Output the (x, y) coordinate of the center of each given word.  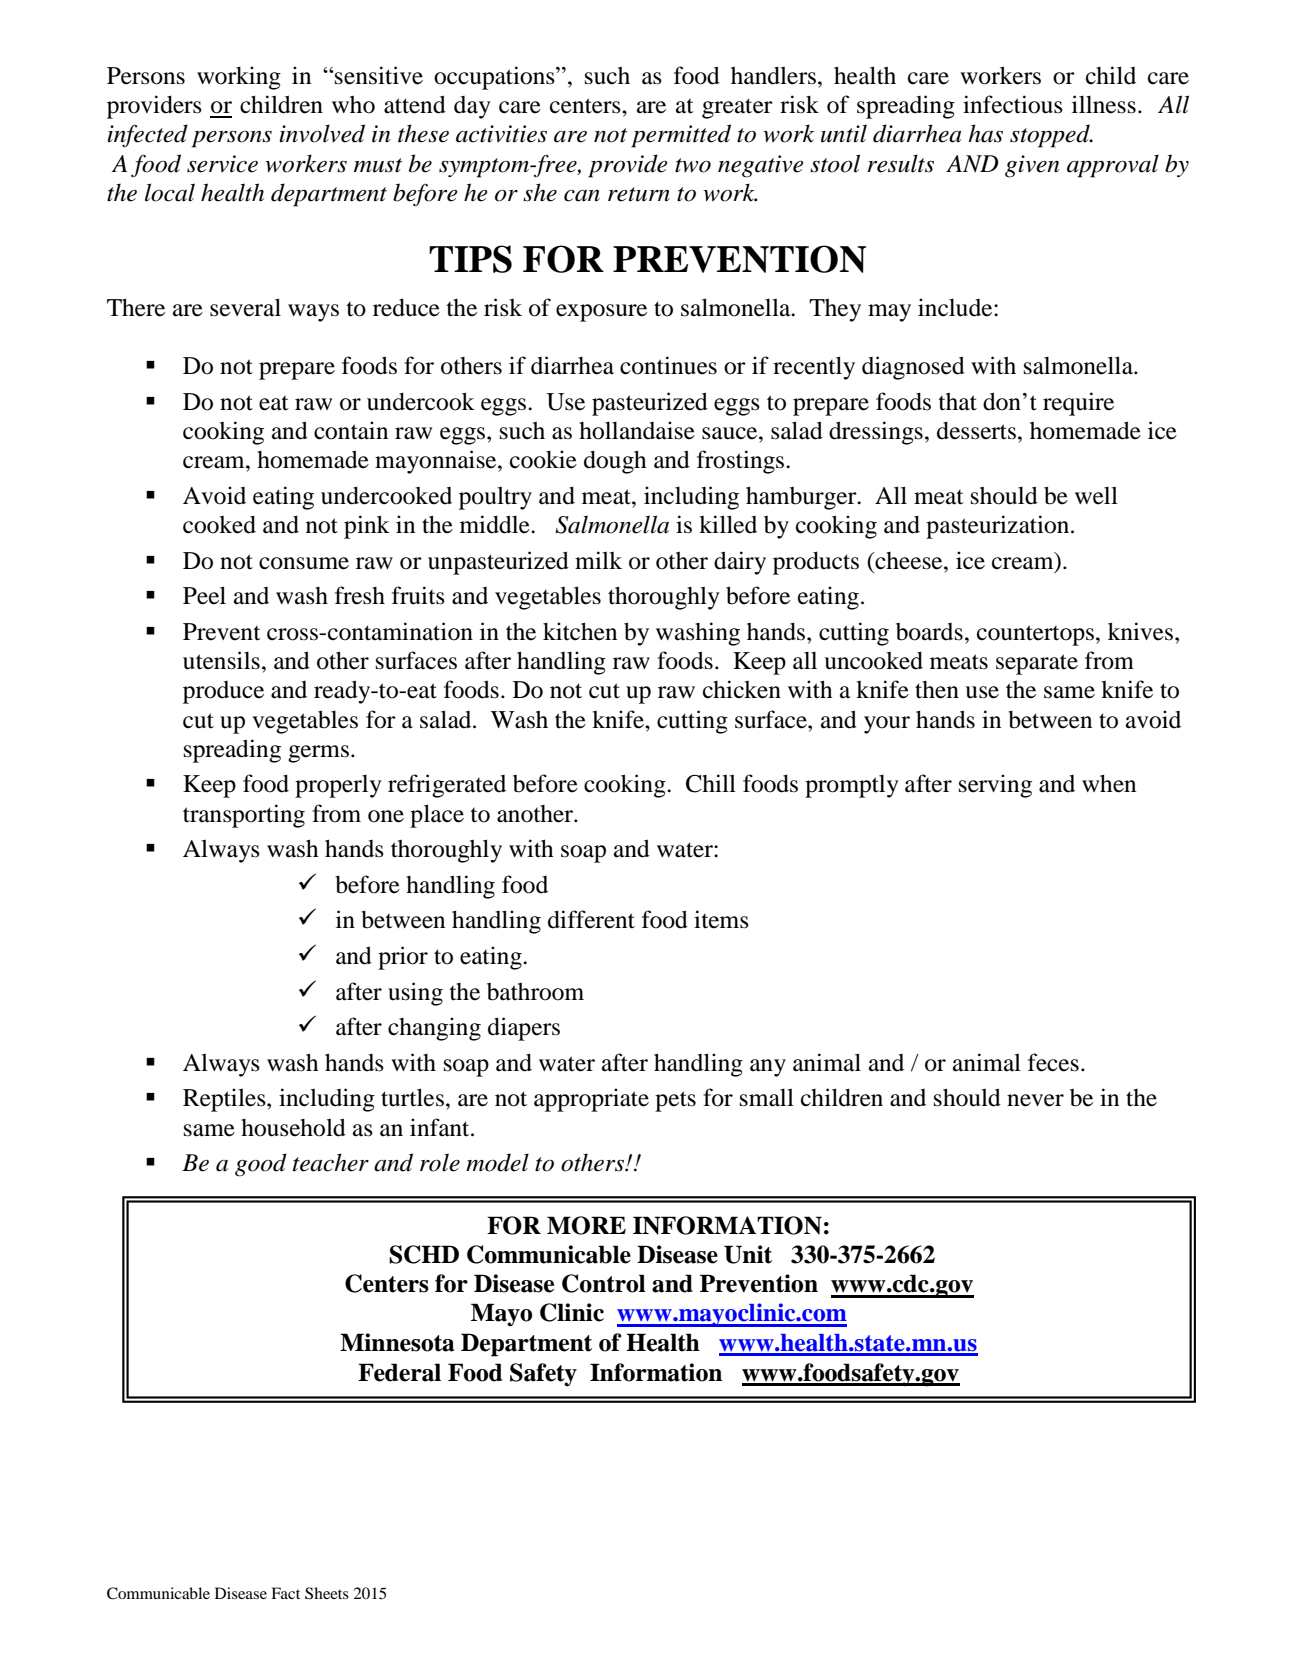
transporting (244, 816)
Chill (711, 783)
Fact (285, 1593)
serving (995, 786)
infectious (1013, 104)
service (222, 164)
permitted (681, 136)
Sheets (327, 1593)
